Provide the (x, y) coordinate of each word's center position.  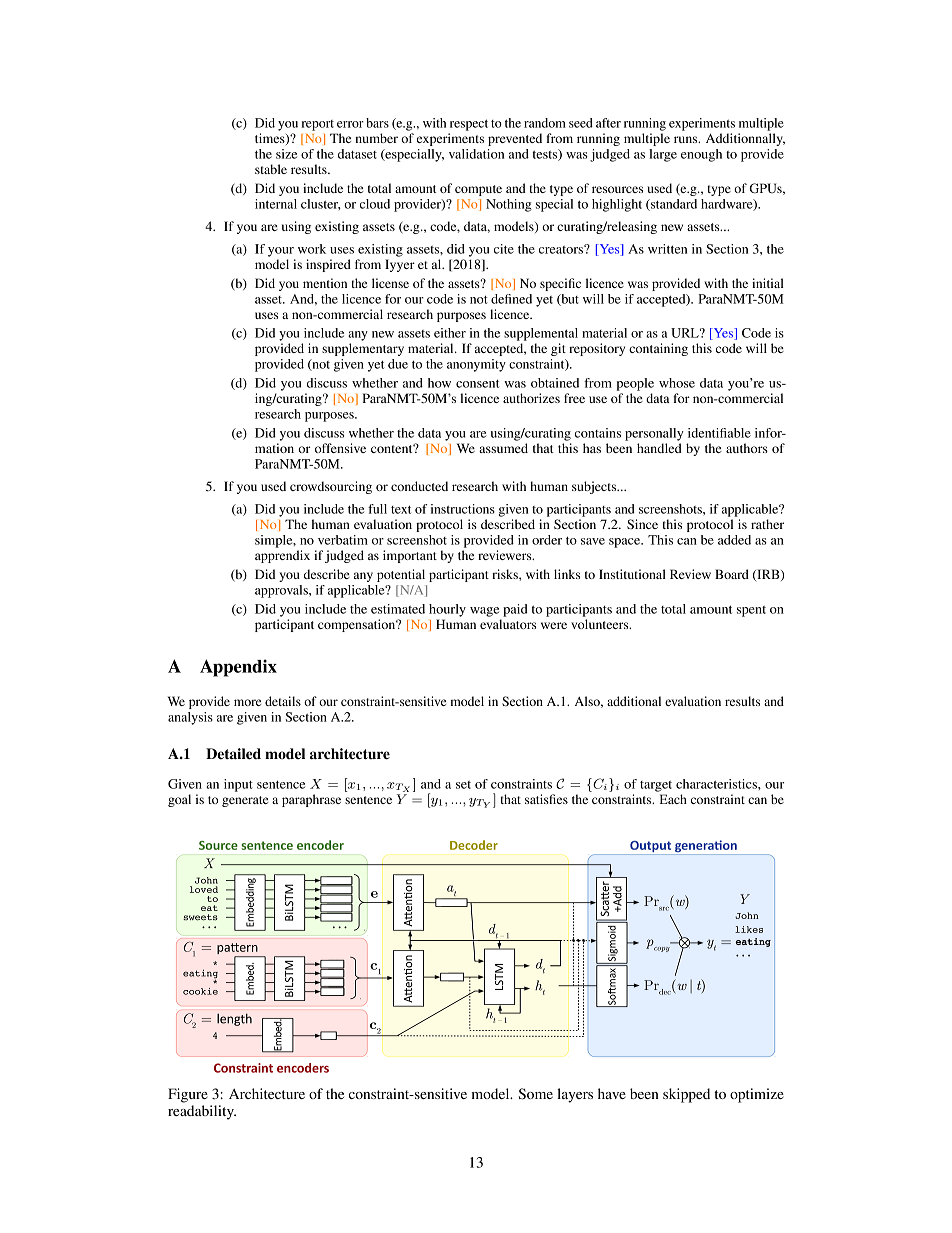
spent (751, 611)
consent (478, 383)
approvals (282, 591)
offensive (340, 448)
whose (677, 383)
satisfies (546, 799)
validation (476, 154)
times (271, 139)
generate (245, 801)
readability (202, 1112)
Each (673, 799)
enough (701, 155)
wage (484, 612)
